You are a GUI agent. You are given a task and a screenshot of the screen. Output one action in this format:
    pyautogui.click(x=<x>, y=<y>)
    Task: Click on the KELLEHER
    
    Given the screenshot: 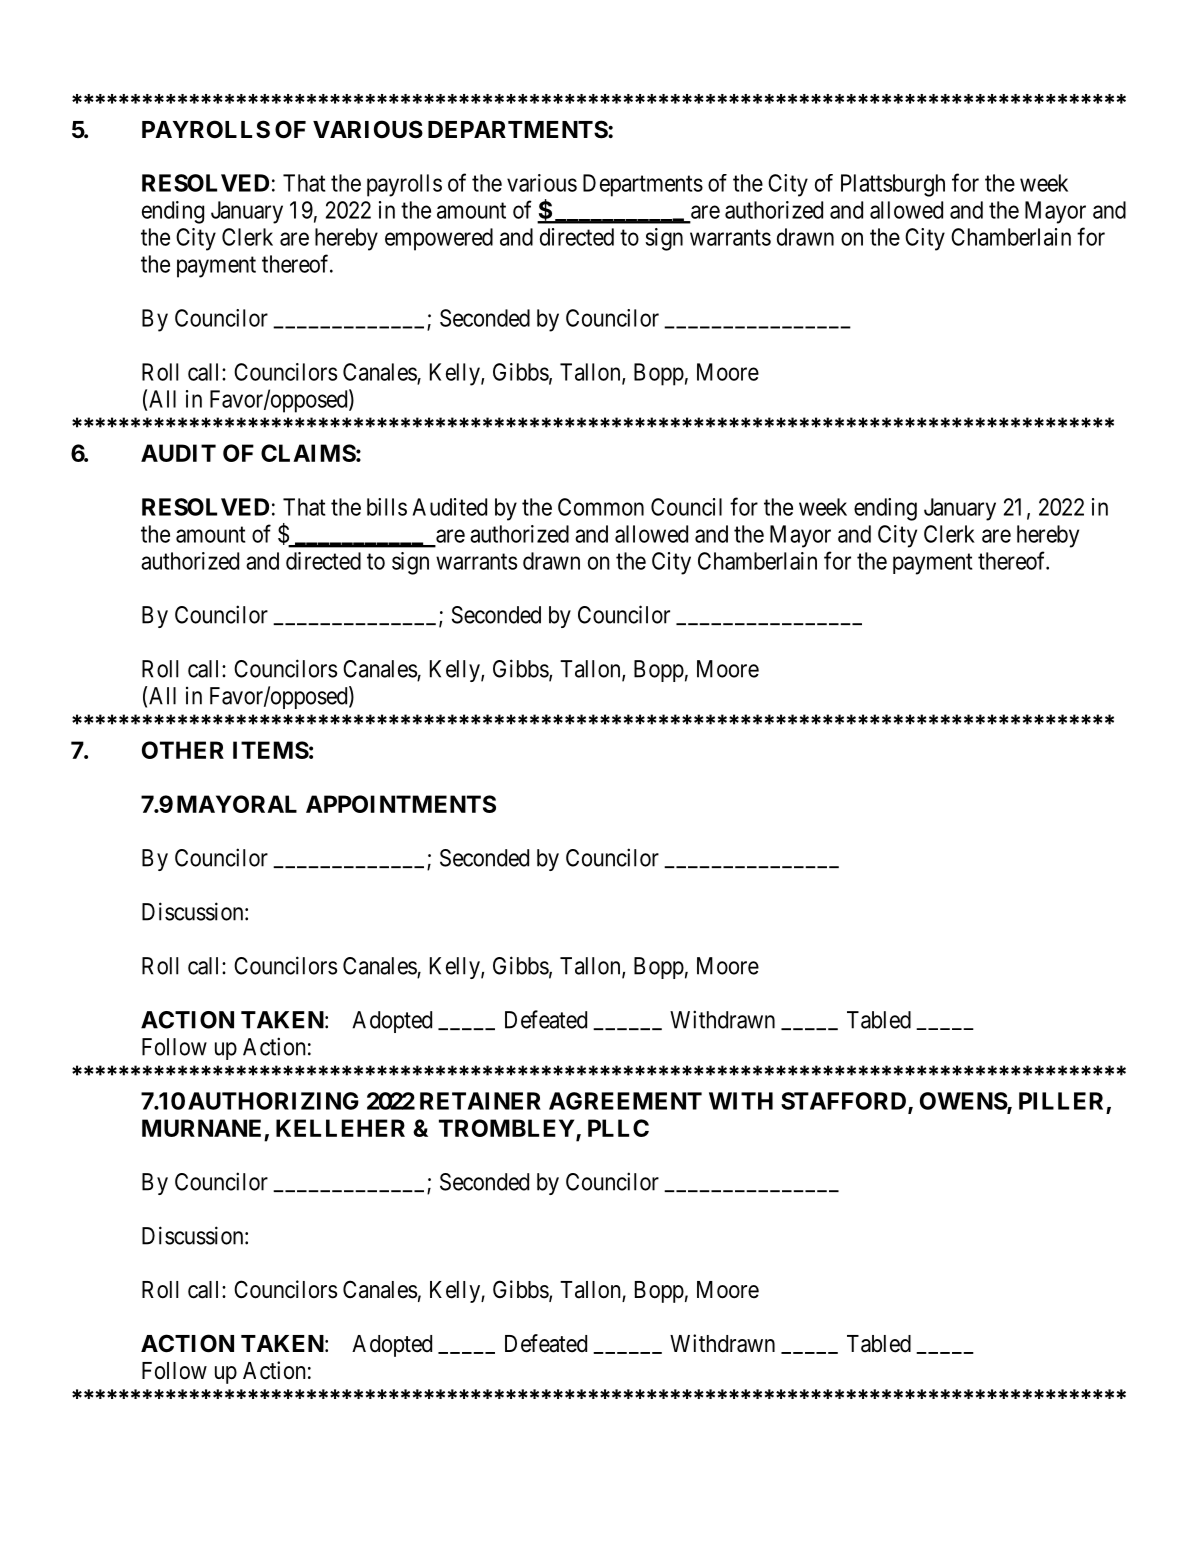 What is the action you would take?
    pyautogui.click(x=340, y=1128)
